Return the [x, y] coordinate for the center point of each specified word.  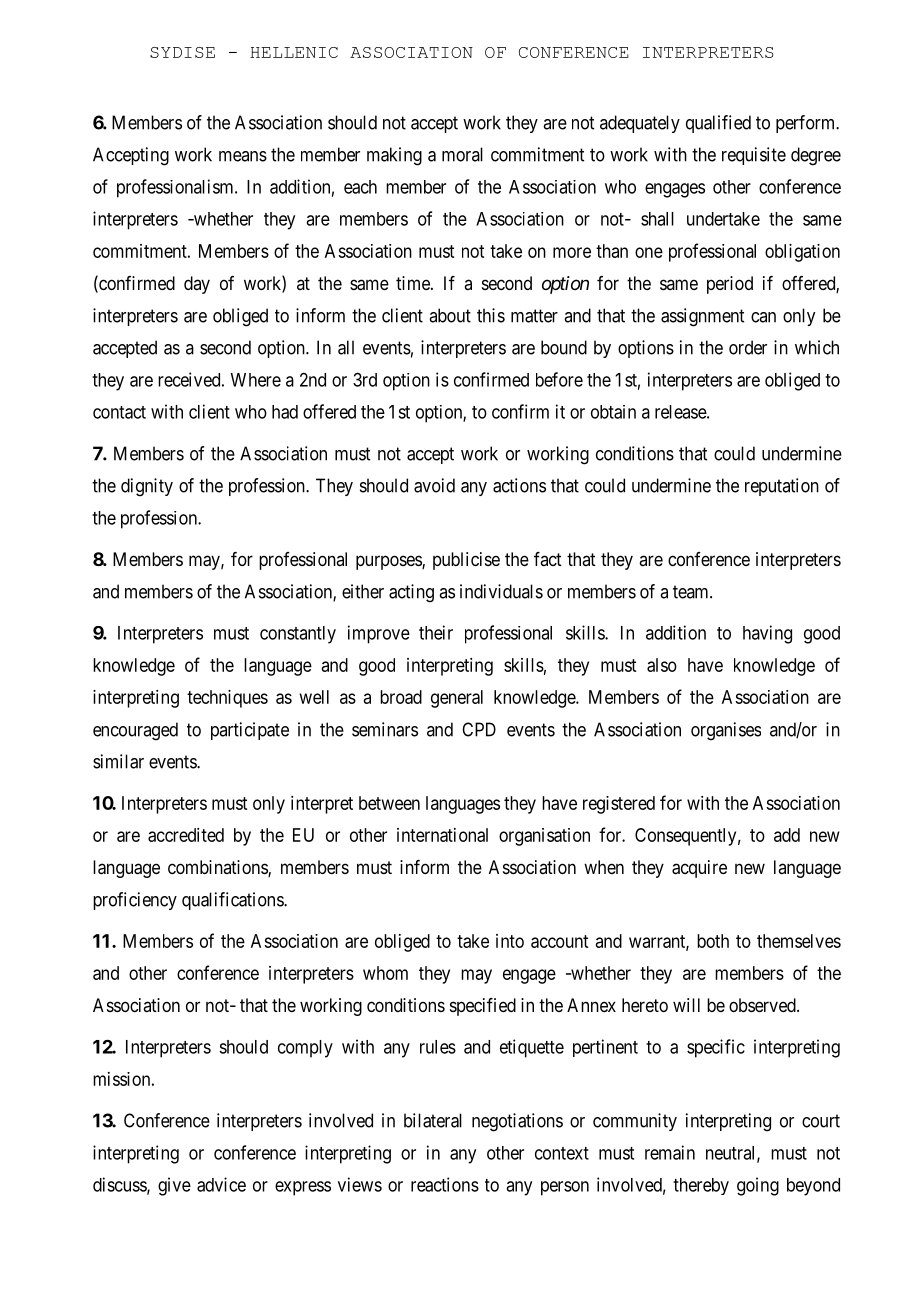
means [243, 156]
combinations [218, 868]
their [436, 632]
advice [221, 1184]
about [450, 315]
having [767, 634]
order [748, 347]
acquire [699, 869]
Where [255, 380]
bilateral [433, 1120]
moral [462, 154]
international [442, 835]
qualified [718, 124]
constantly [298, 635]
